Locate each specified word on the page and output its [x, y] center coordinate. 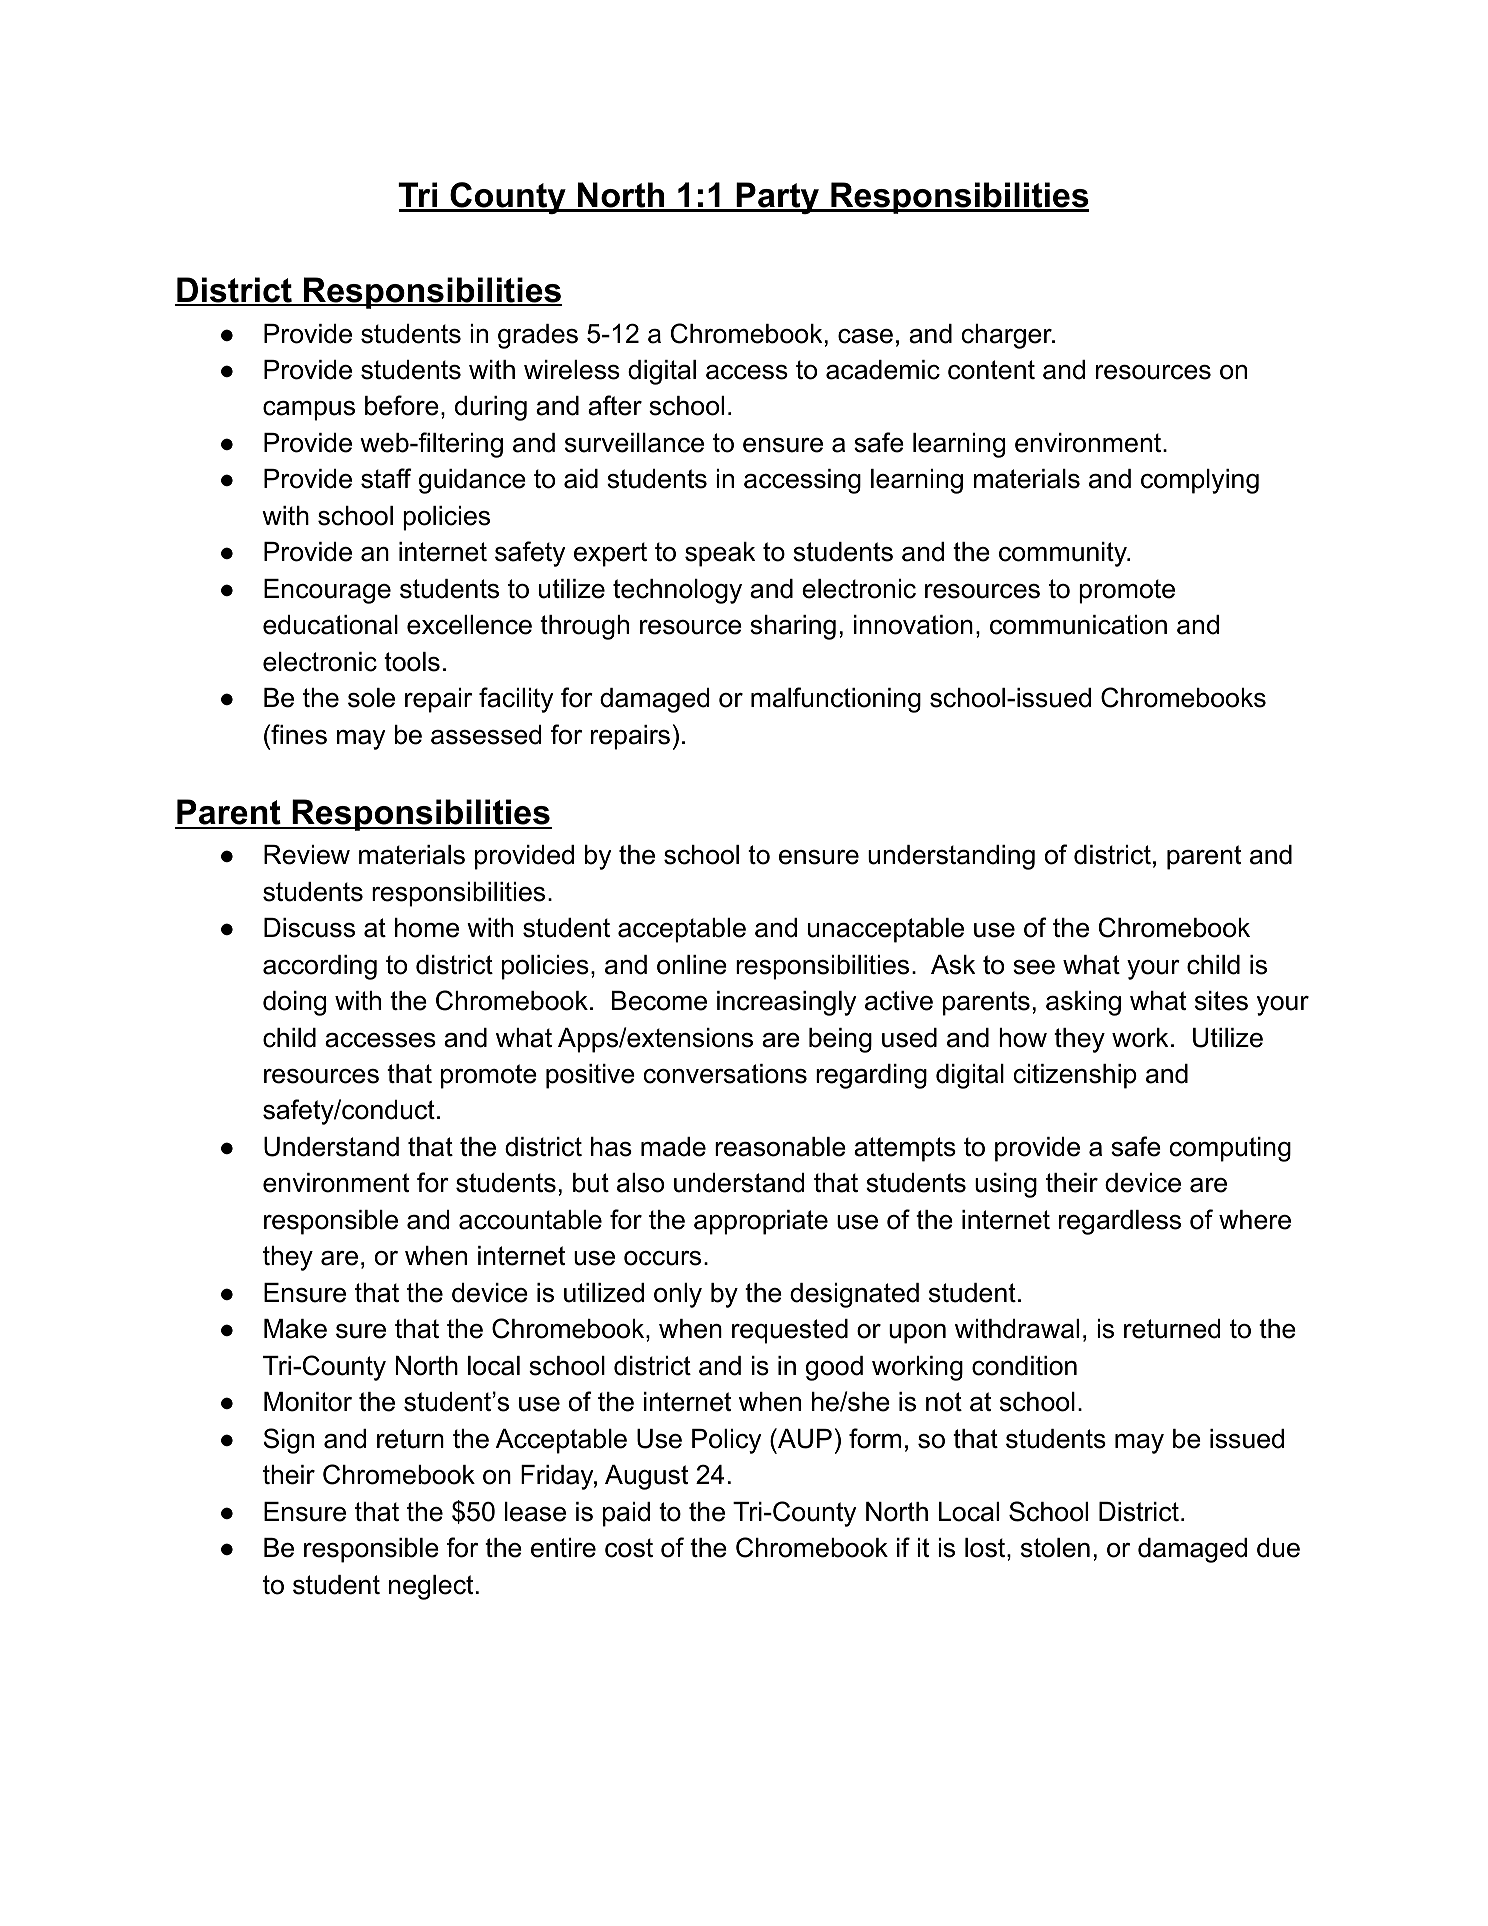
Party [778, 198]
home [427, 928]
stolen [1055, 1548]
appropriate [761, 1222]
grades [538, 336]
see [1034, 967]
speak [720, 554]
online [692, 965]
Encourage [327, 591]
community [1064, 554]
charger [1008, 336]
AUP [804, 1438]
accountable [530, 1220]
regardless [1120, 1222]
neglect [431, 1587]
